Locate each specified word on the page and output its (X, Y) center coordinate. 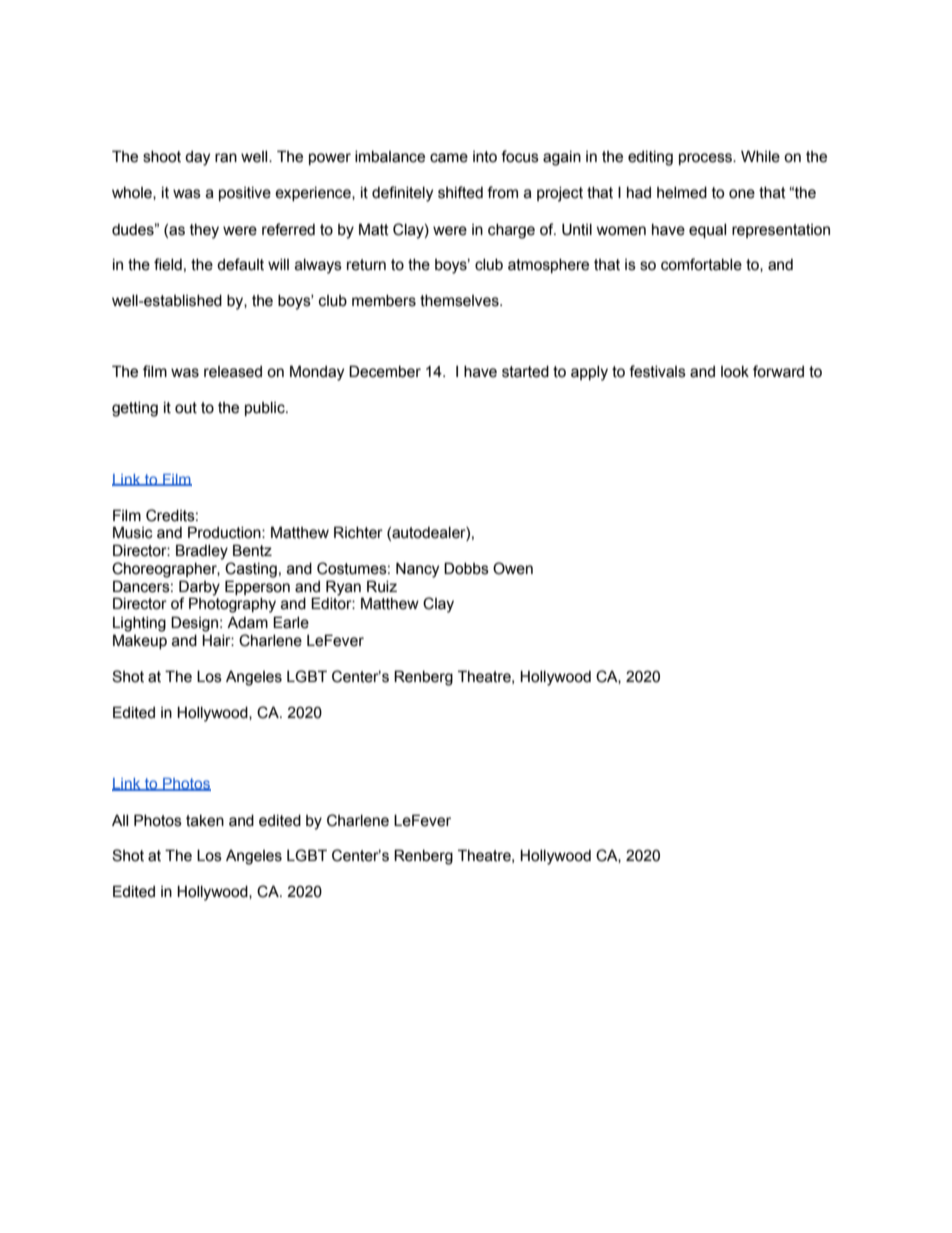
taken (205, 821)
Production (225, 532)
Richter (358, 532)
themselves (460, 301)
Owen (513, 568)
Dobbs (466, 568)
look (735, 372)
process (706, 159)
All (120, 820)
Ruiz (382, 586)
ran (226, 158)
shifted (460, 192)
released (233, 372)
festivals (657, 371)
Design (196, 624)
